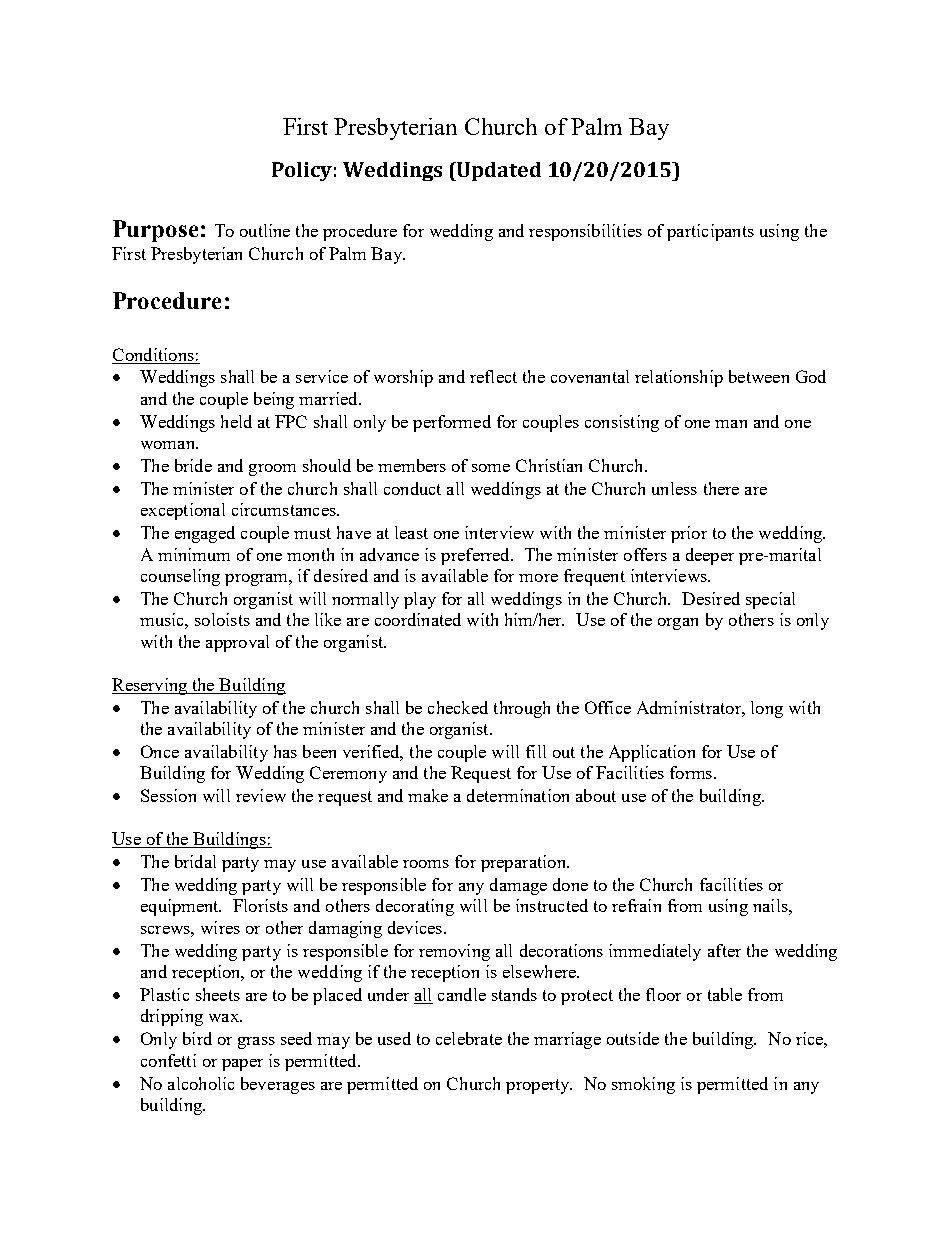  I want to click on paper, so click(242, 1065).
